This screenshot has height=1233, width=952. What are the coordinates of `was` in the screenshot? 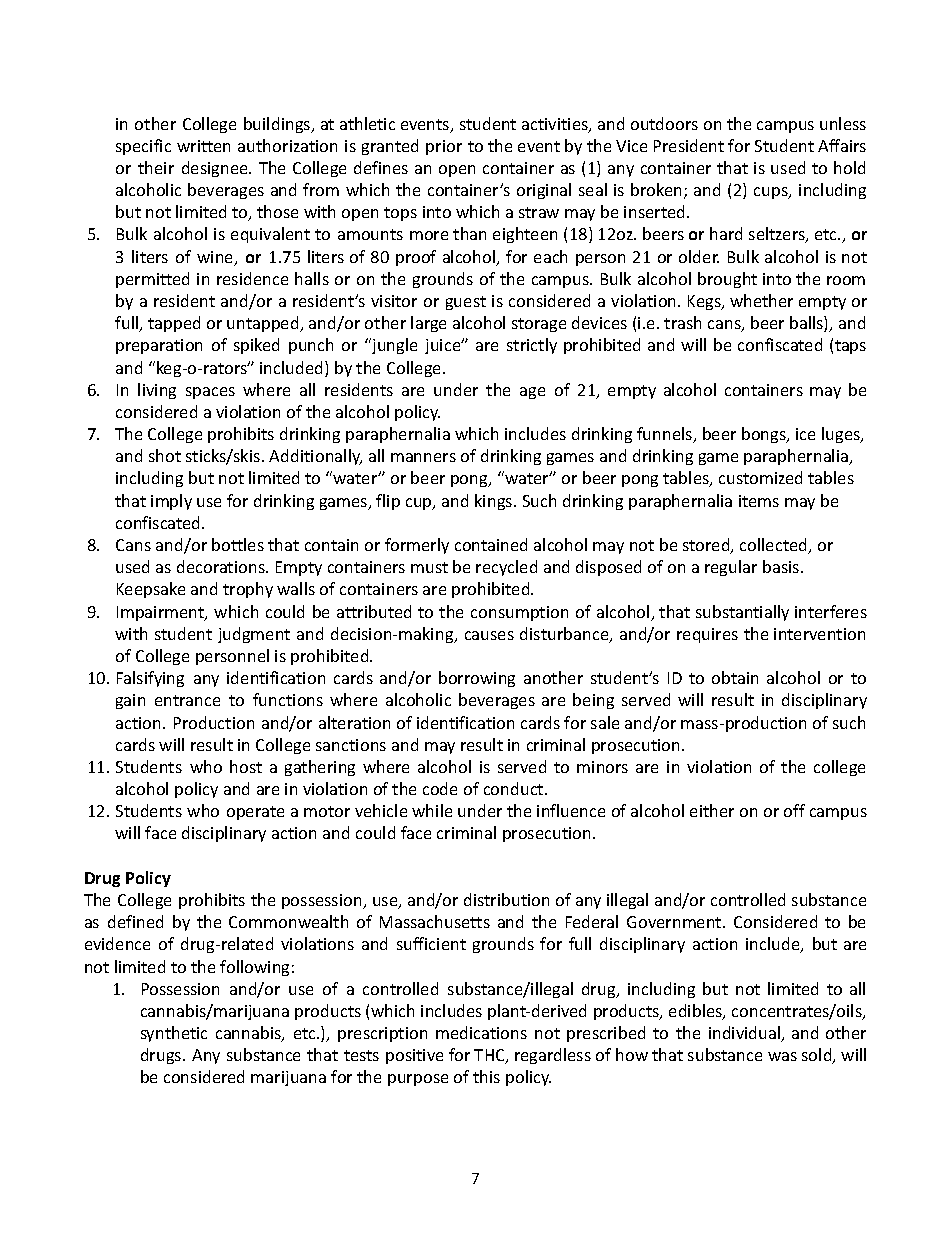 It's located at (782, 1056).
